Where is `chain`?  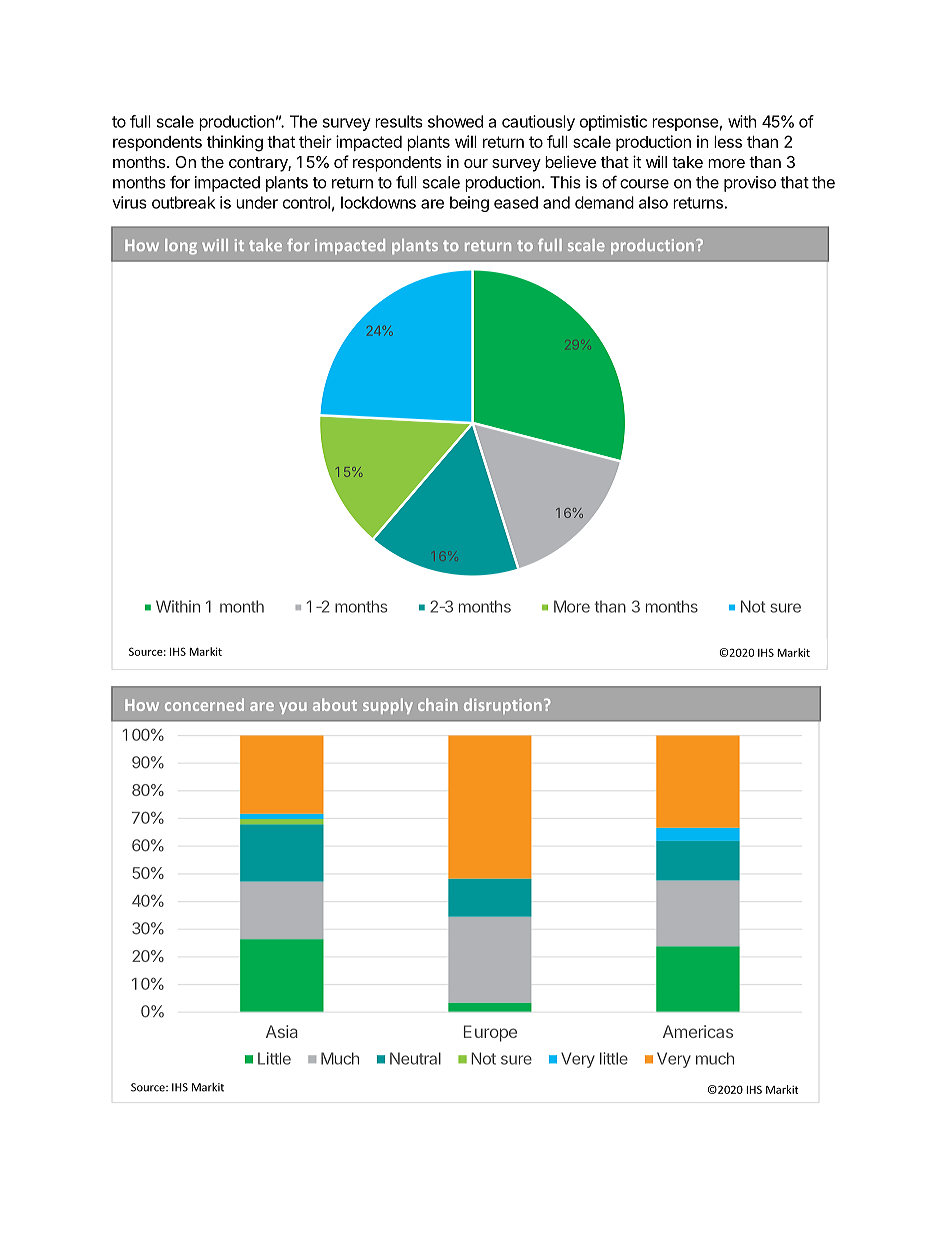 chain is located at coordinates (438, 704).
